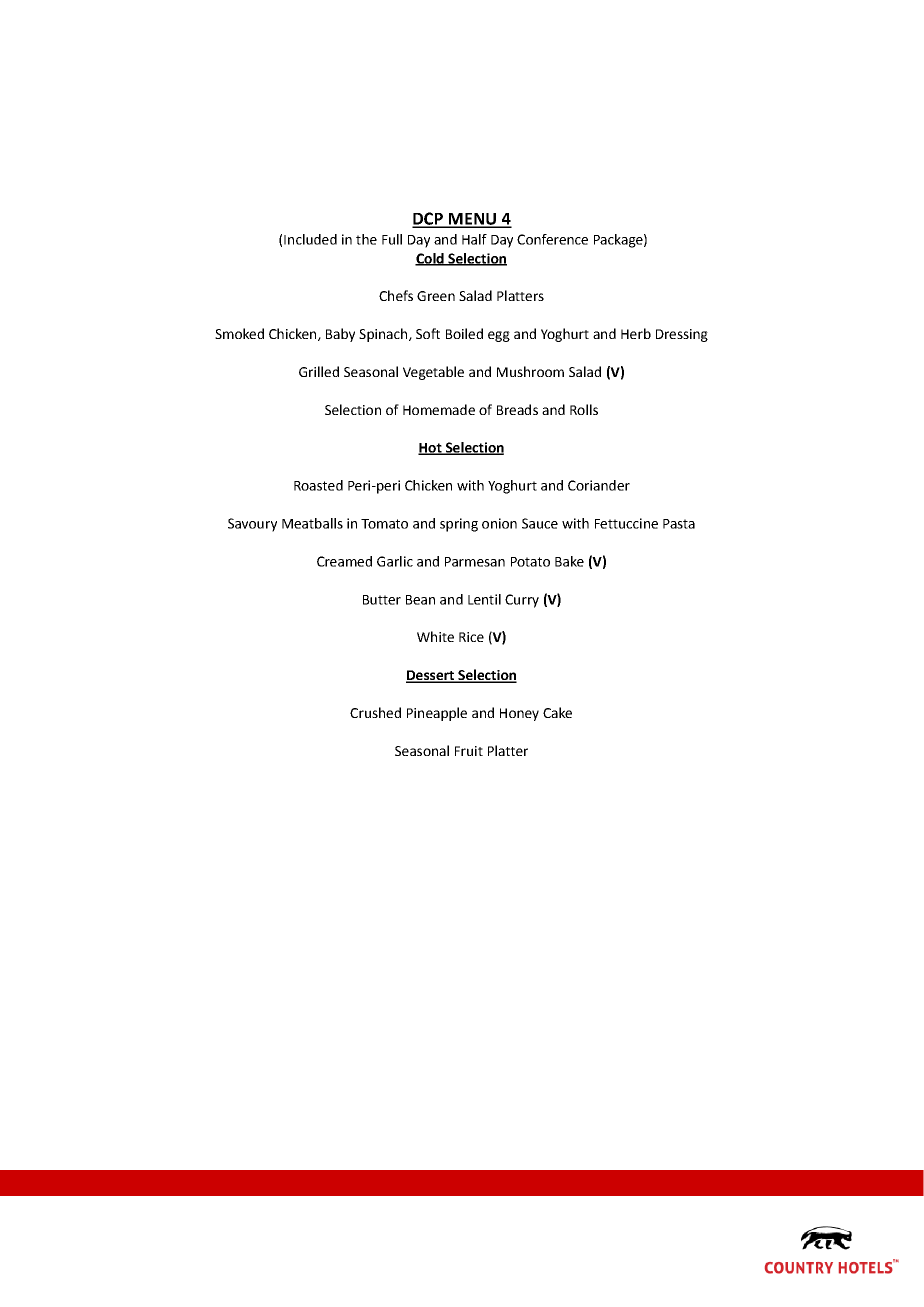 The height and width of the document is (1307, 924). Describe the element at coordinates (375, 712) in the document. I see `Crushed` at that location.
